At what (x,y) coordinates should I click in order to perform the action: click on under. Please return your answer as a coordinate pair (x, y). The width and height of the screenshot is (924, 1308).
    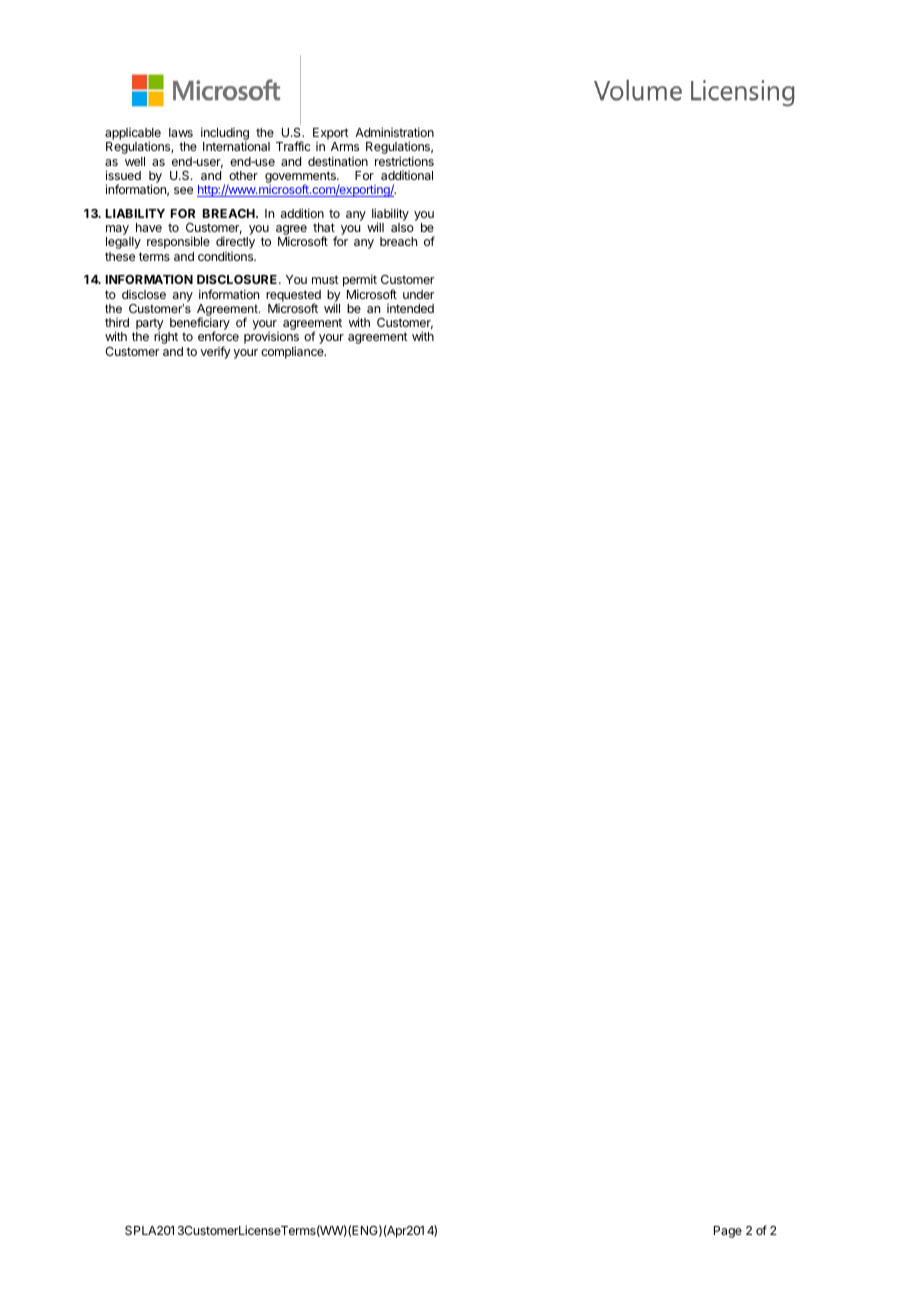
    Looking at the image, I should click on (418, 294).
